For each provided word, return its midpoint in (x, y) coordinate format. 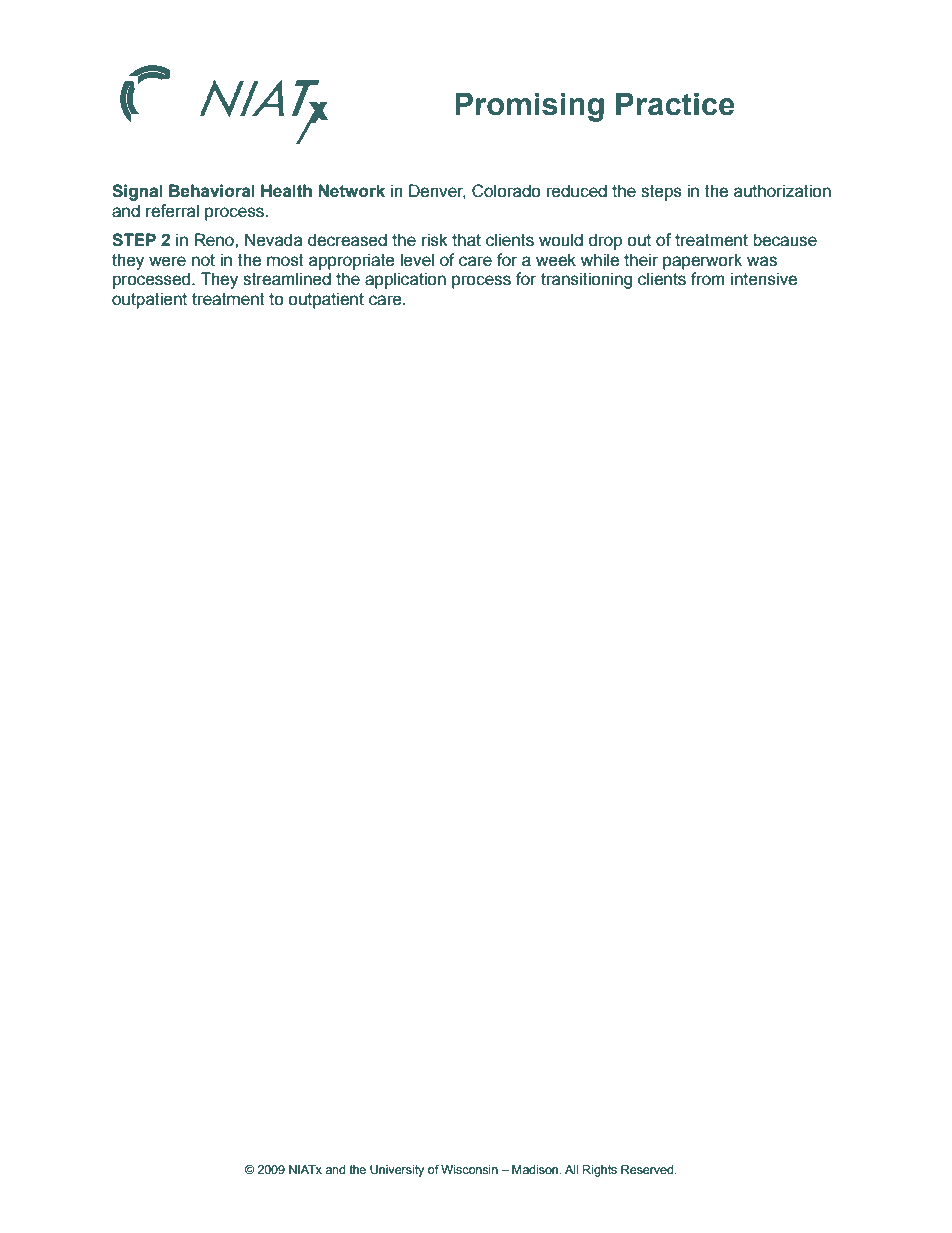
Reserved (648, 1169)
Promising (529, 107)
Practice (675, 104)
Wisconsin (469, 1169)
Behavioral (212, 191)
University (397, 1171)
